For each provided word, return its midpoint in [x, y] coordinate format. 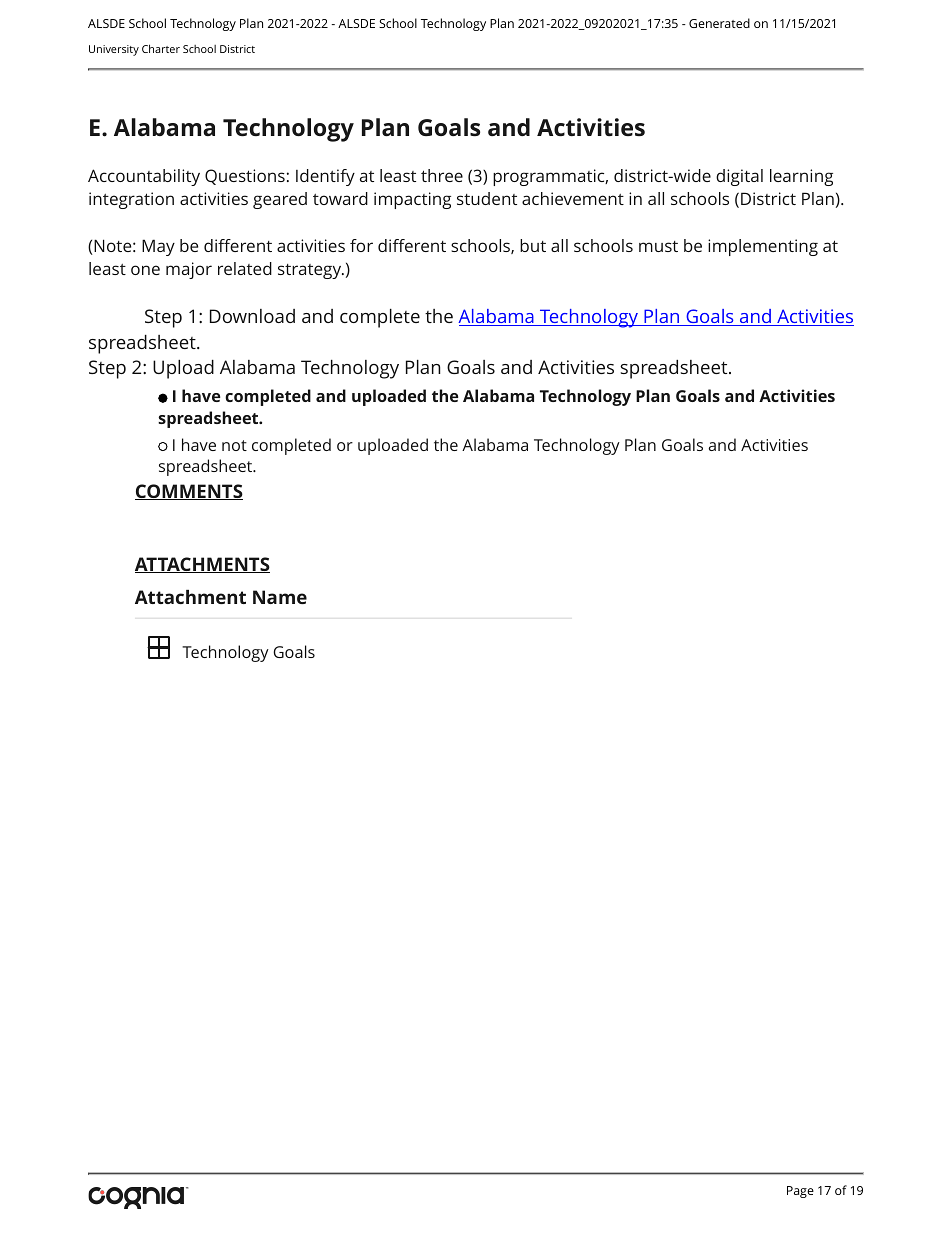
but [533, 245]
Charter [161, 48]
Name [280, 597]
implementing [763, 247]
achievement [573, 198]
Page [800, 1192]
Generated [719, 23]
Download [252, 316]
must [658, 246]
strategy [311, 271]
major [189, 270]
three [442, 175]
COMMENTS [189, 492]
